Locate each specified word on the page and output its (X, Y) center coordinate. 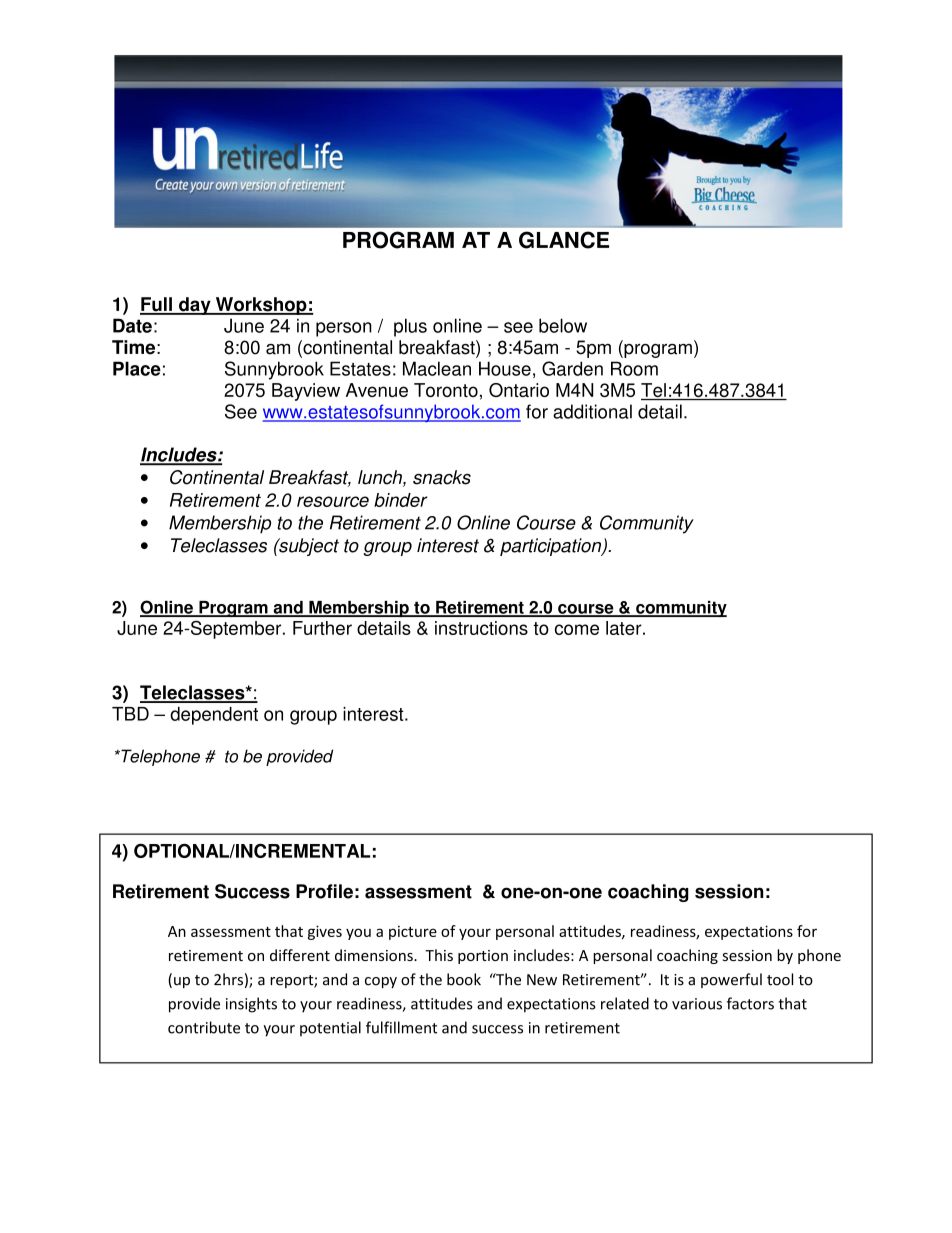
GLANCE (564, 240)
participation (552, 547)
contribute (204, 1027)
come (577, 629)
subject (308, 547)
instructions (481, 628)
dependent (214, 716)
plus (410, 327)
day (195, 306)
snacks (442, 477)
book (464, 979)
